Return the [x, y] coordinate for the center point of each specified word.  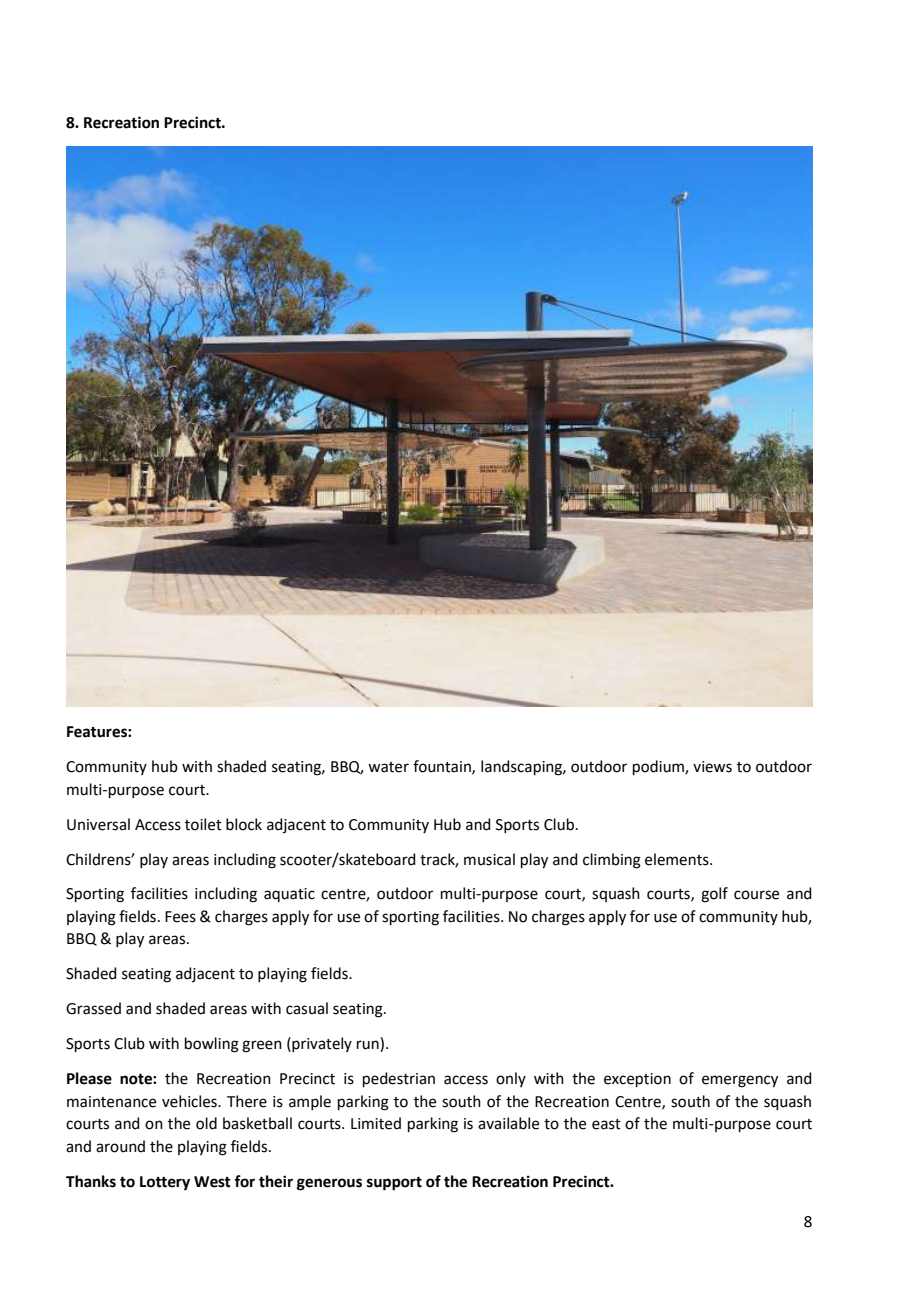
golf [714, 895]
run [369, 1046]
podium [659, 767]
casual [307, 1008]
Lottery [165, 1183]
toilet [203, 824]
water [388, 767]
